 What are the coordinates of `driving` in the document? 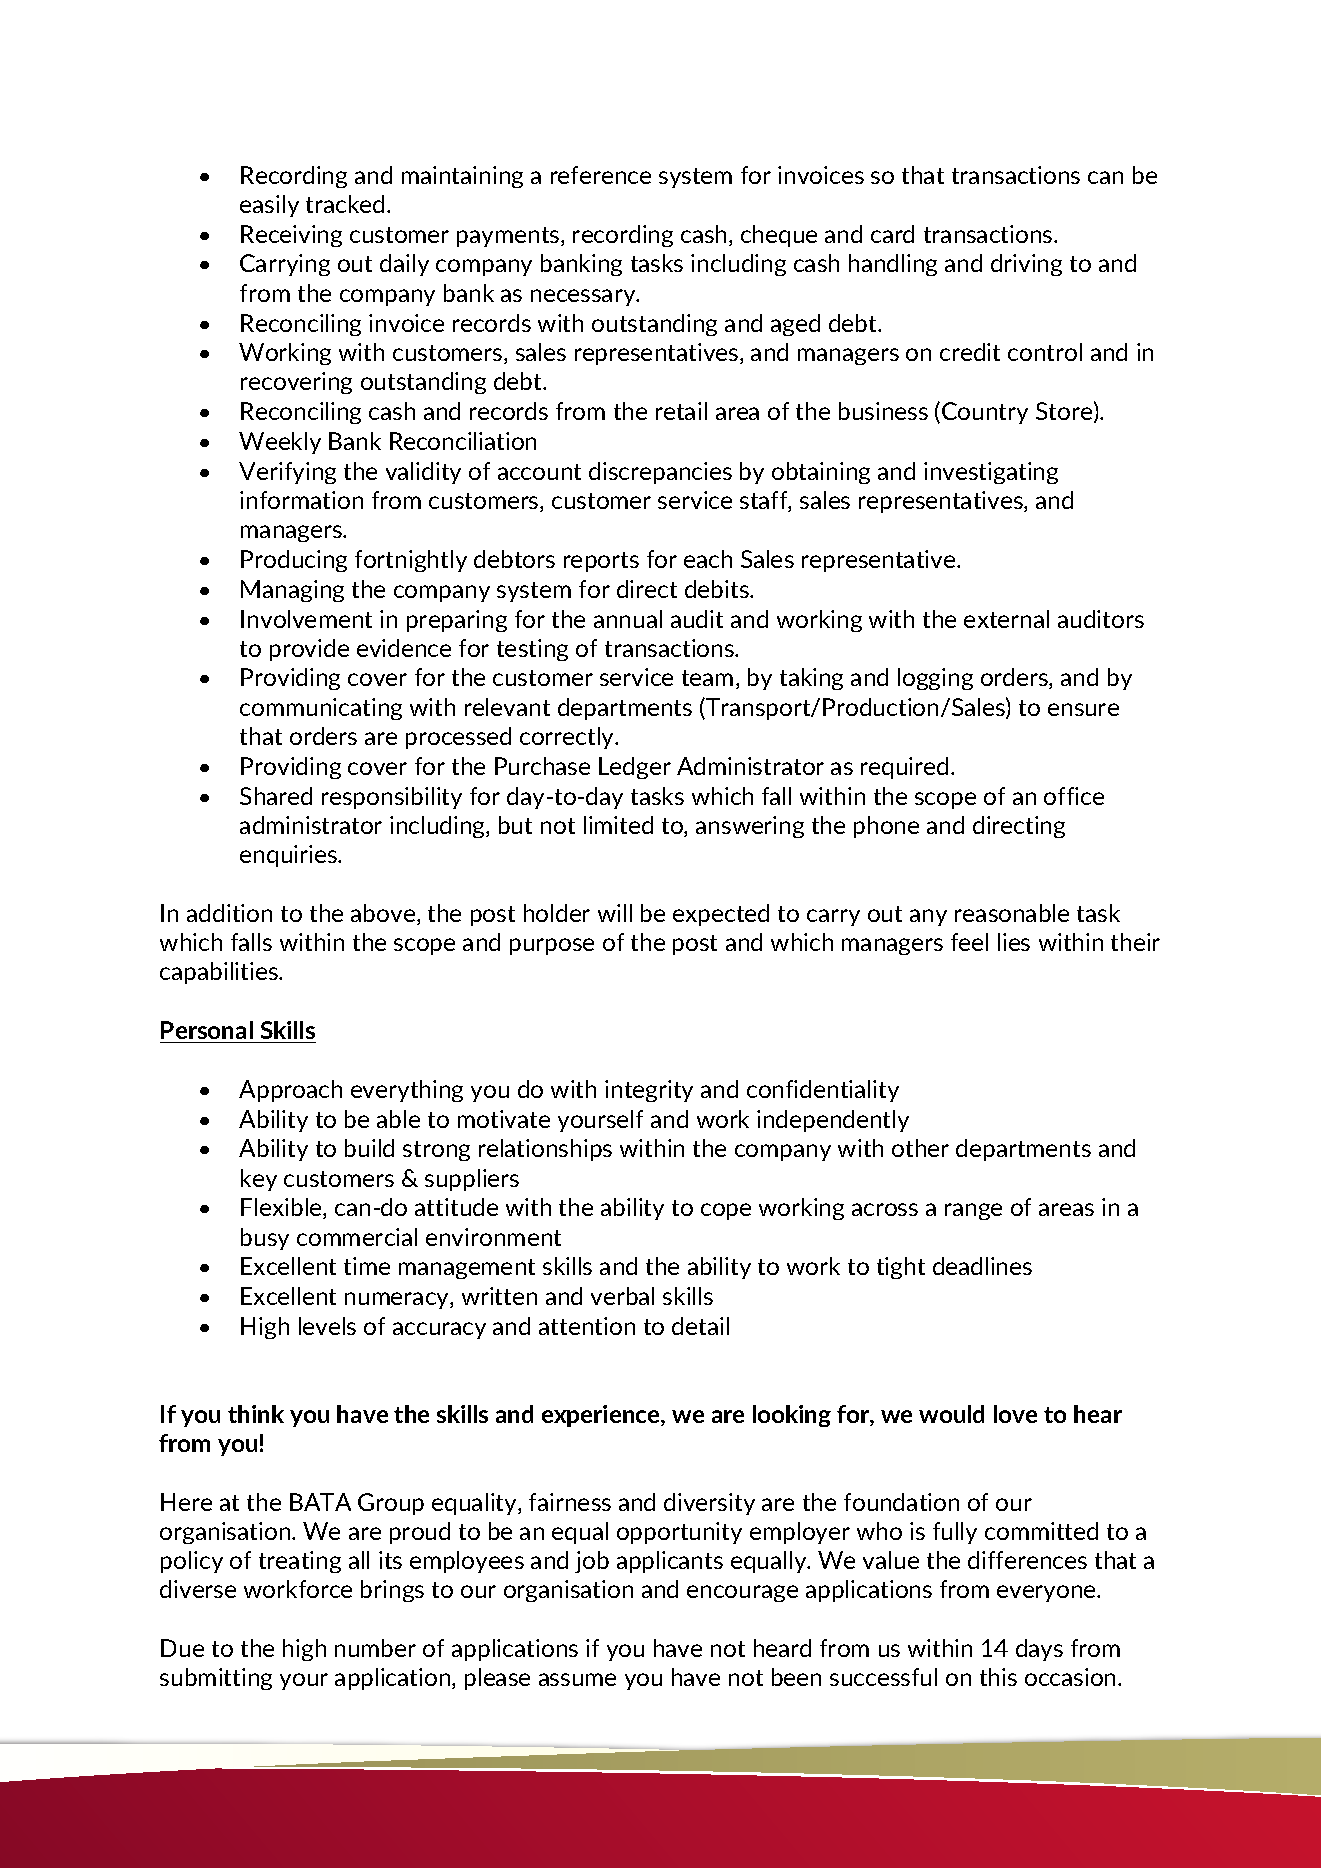 It's located at (1026, 265).
